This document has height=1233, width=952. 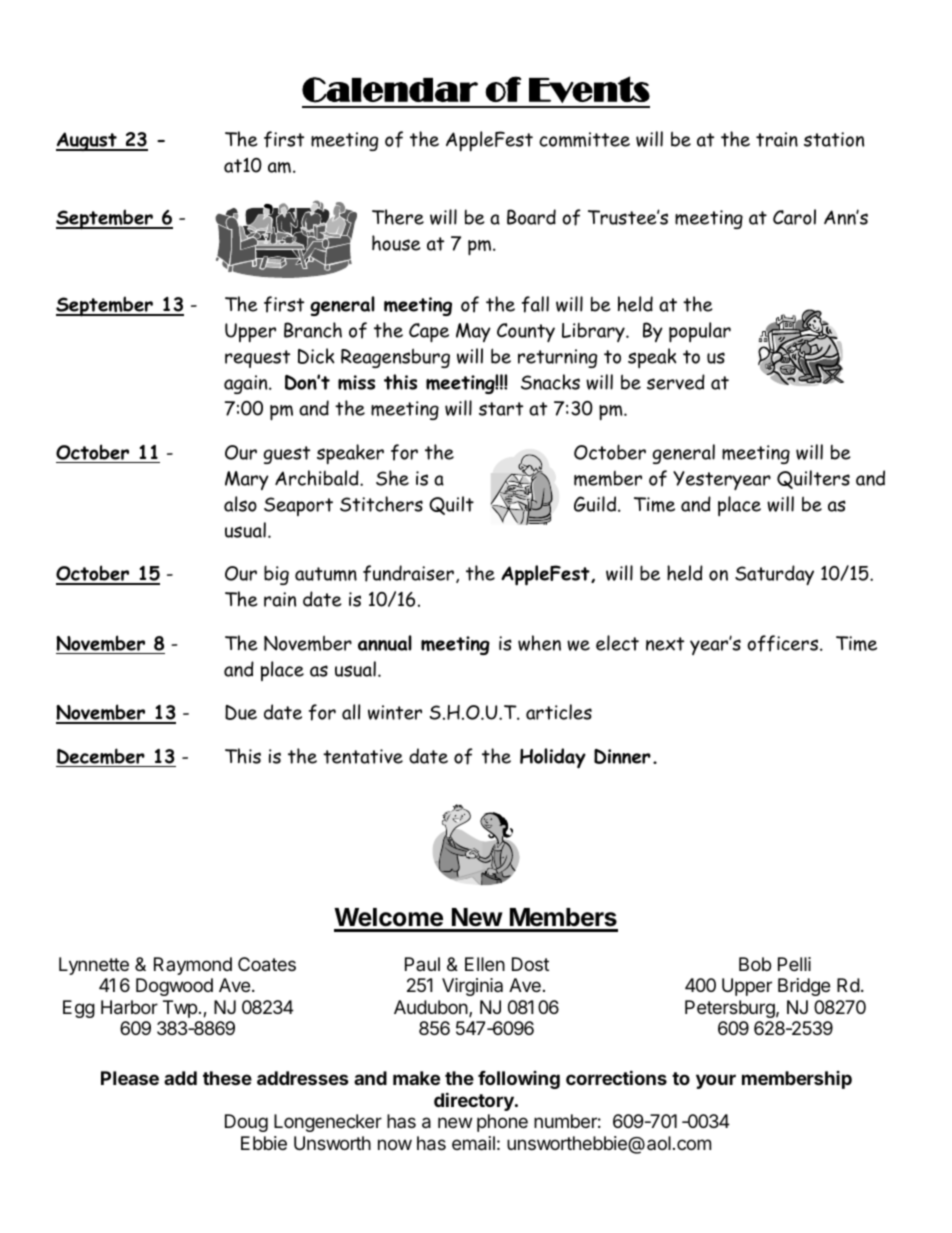 I want to click on directory, so click(x=475, y=1101).
